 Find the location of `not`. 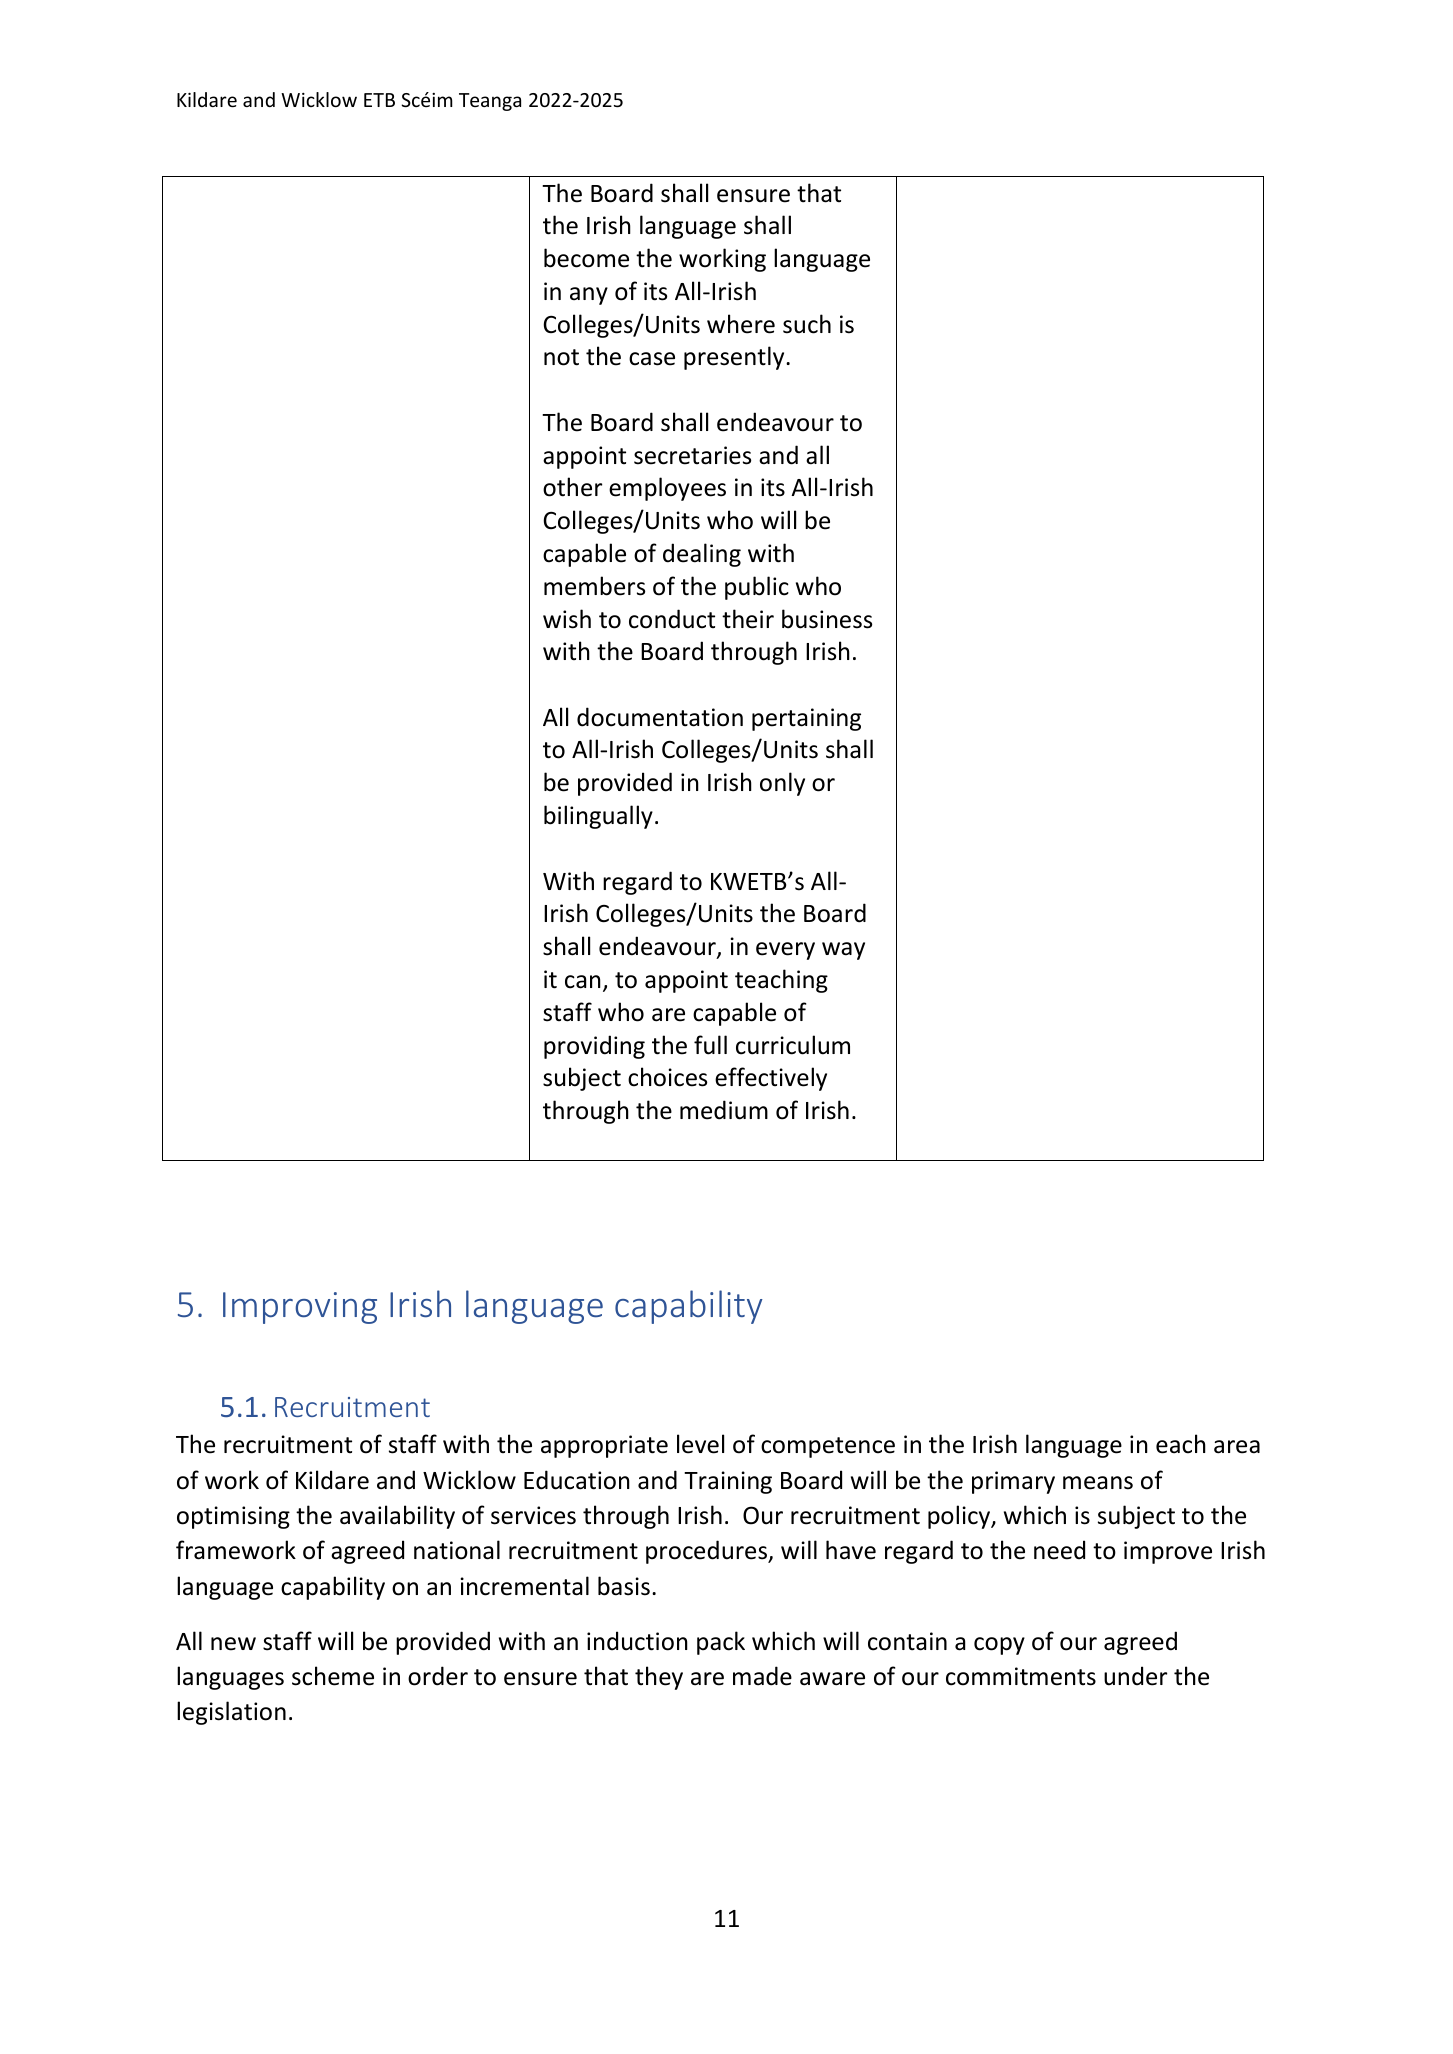

not is located at coordinates (561, 357).
